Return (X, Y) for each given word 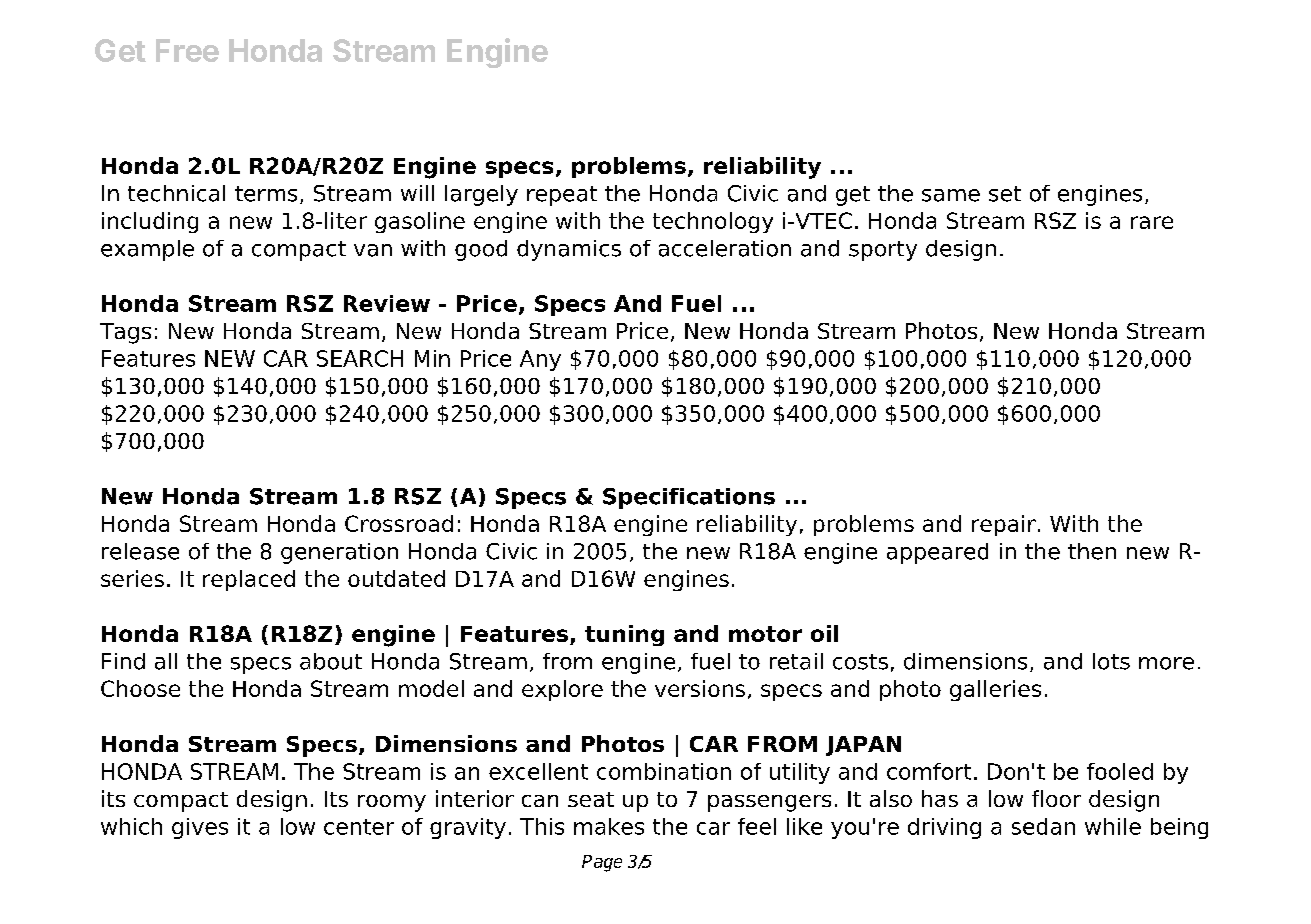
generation (339, 553)
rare (1152, 222)
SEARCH (360, 358)
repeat (562, 196)
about (331, 661)
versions (700, 688)
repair (1004, 525)
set (1005, 194)
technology (713, 222)
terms (266, 194)
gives (200, 828)
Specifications (689, 498)
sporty (883, 251)
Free (187, 50)
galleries (995, 690)
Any (540, 360)
